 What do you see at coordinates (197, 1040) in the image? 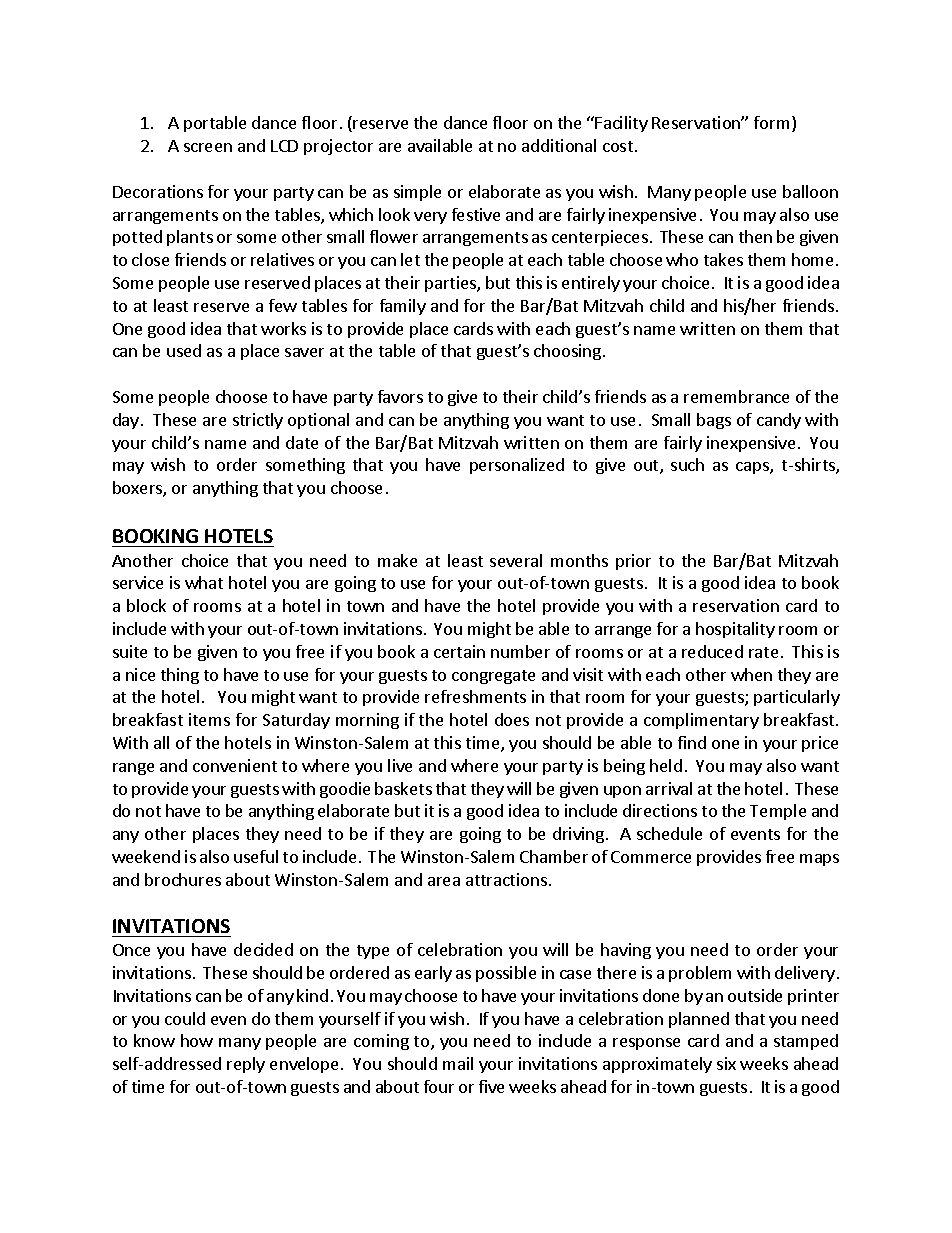
I see `how` at bounding box center [197, 1040].
